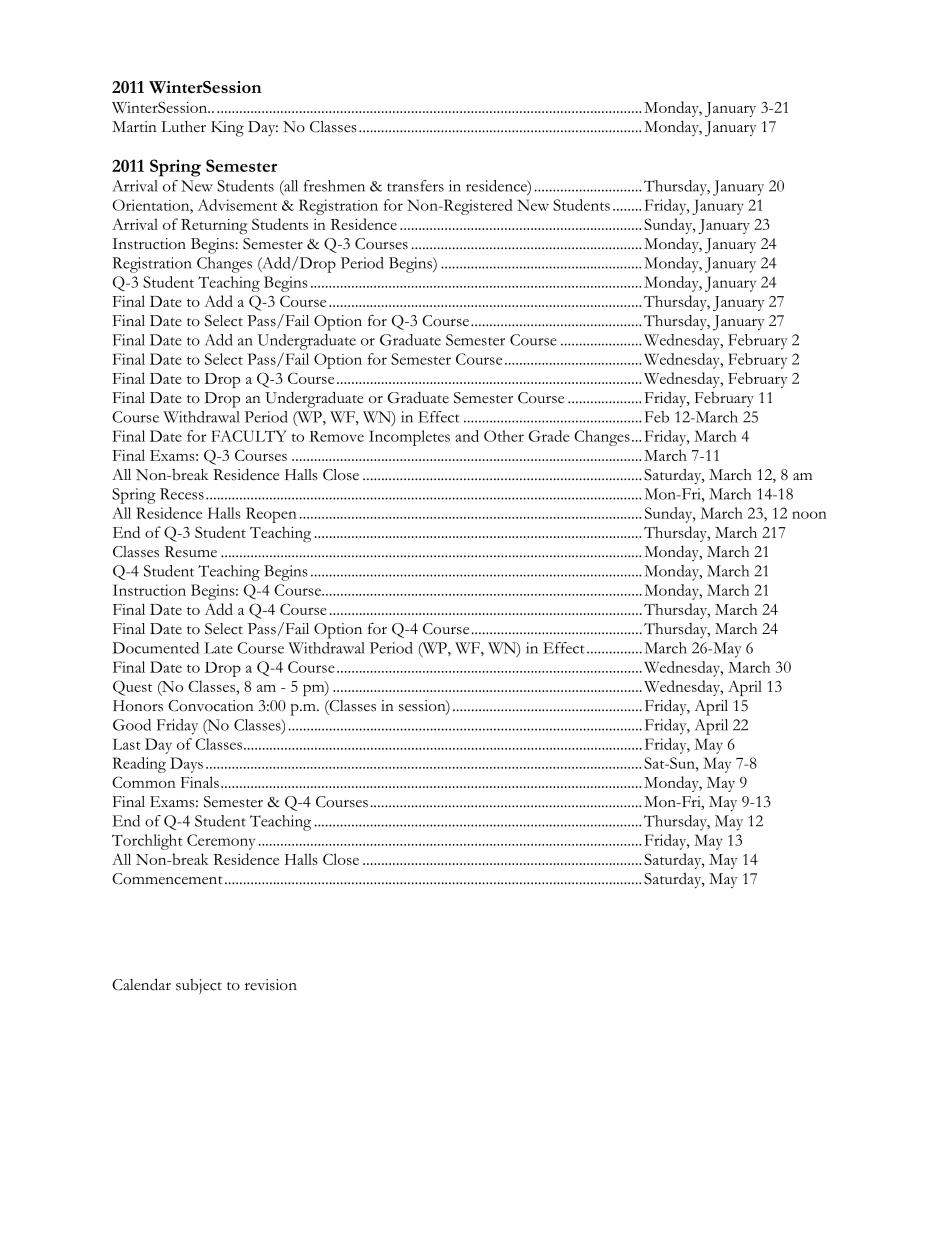  What do you see at coordinates (334, 186) in the screenshot?
I see `freshmen` at bounding box center [334, 186].
